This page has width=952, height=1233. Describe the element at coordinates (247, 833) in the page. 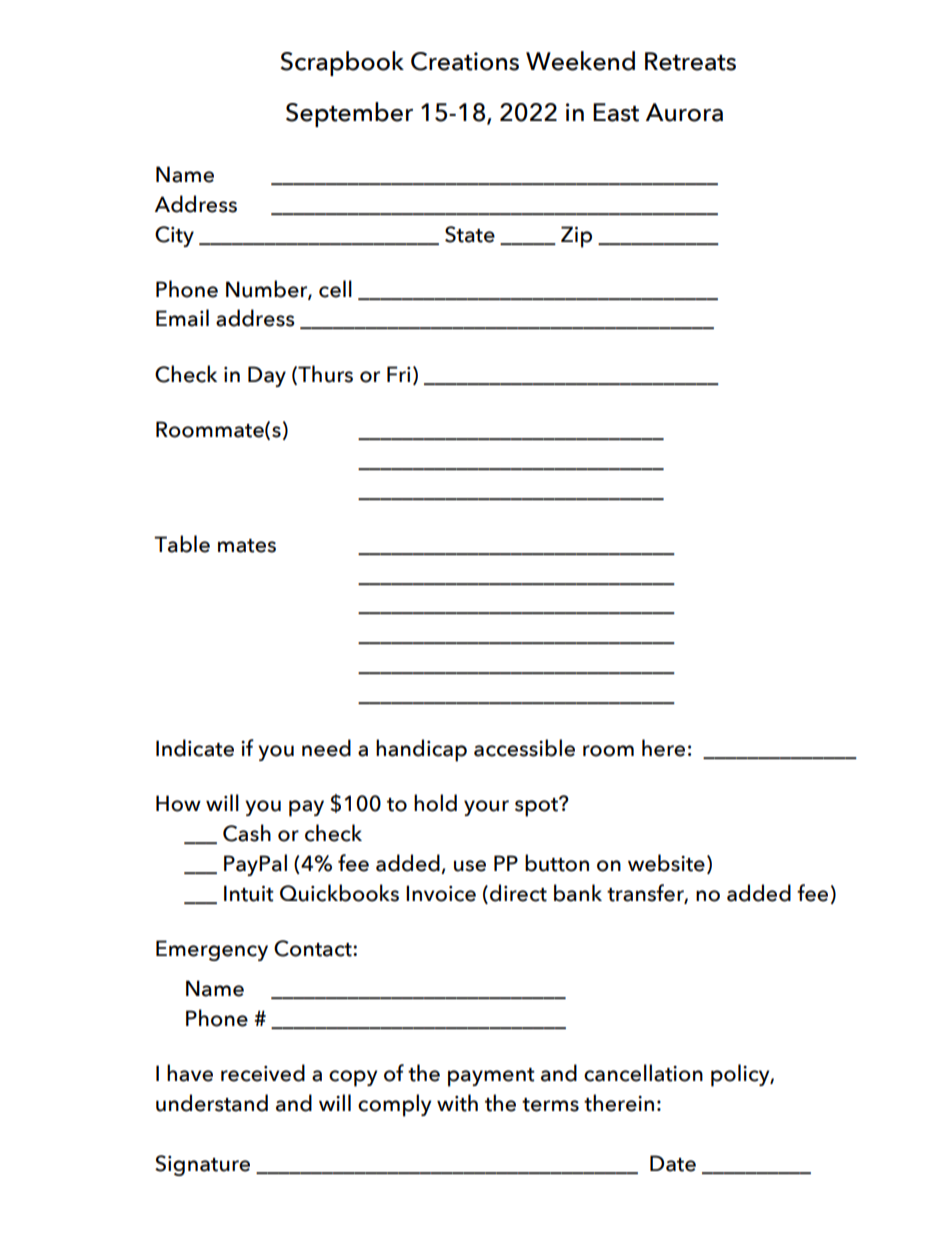

I see `Cash` at that location.
